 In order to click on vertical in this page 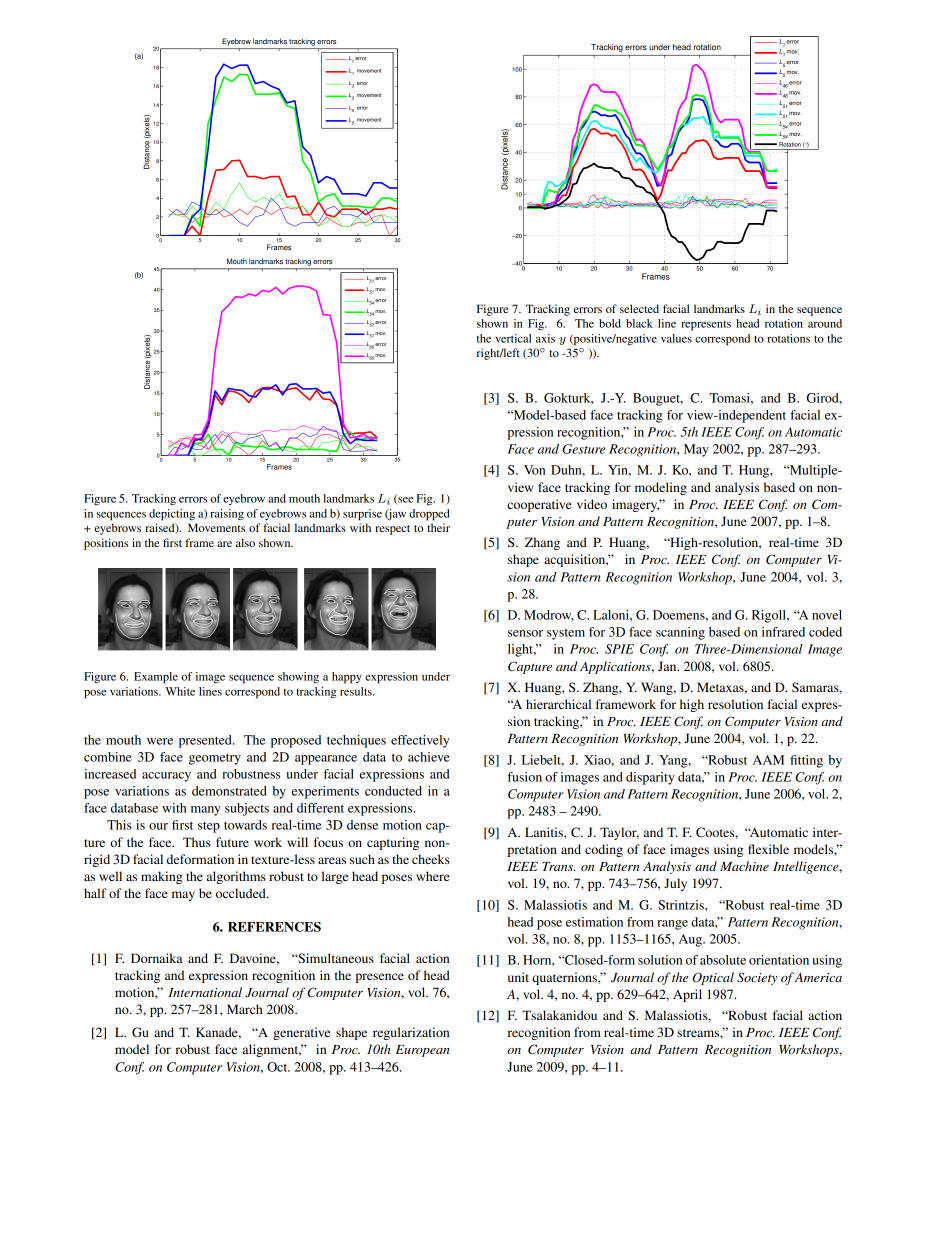, I will do `click(513, 338)`.
